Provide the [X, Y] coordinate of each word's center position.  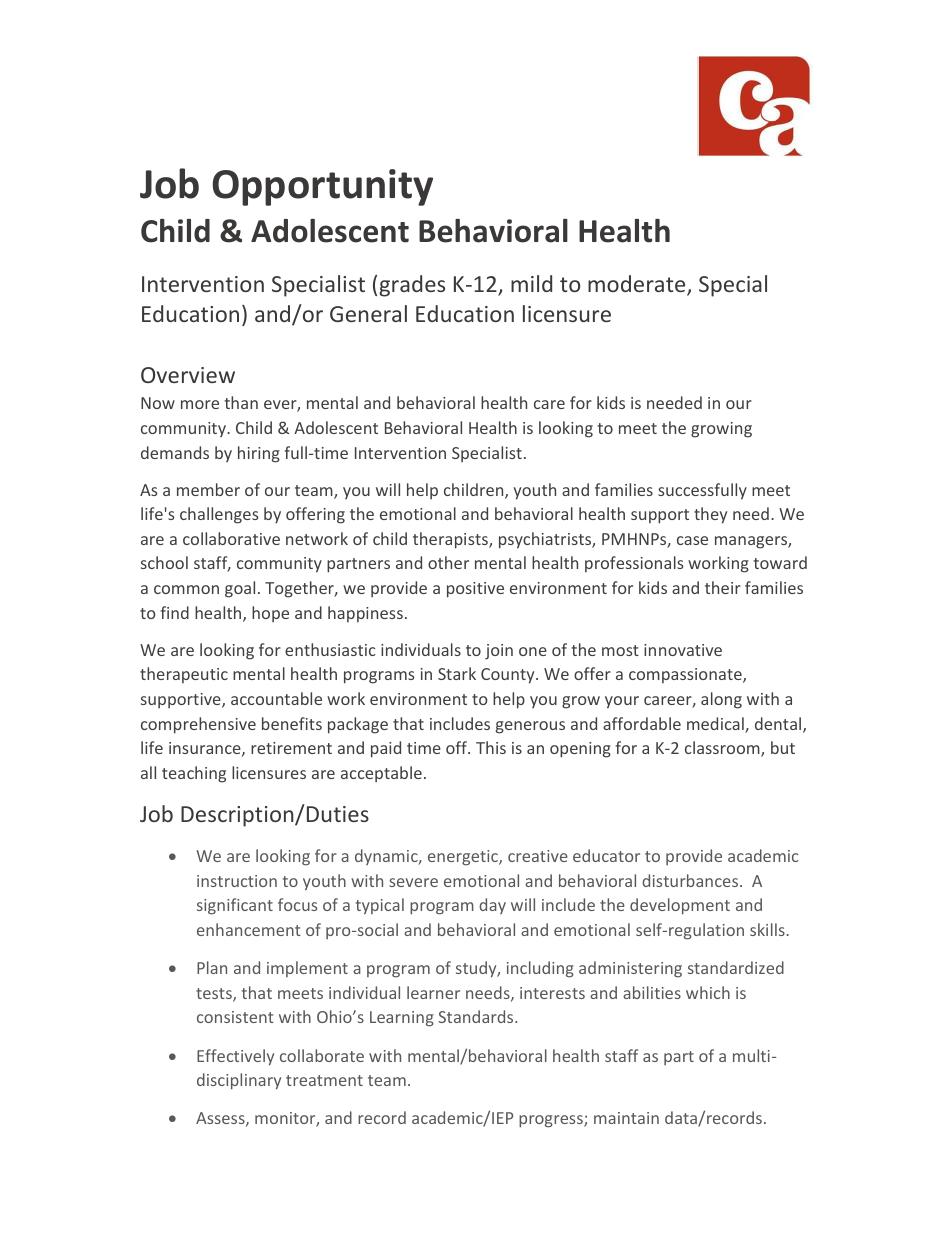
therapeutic [184, 675]
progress [552, 1121]
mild [531, 283]
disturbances [691, 880]
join [499, 652]
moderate [638, 285]
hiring [259, 454]
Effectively [235, 1057]
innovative [683, 650]
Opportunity [322, 187]
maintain [626, 1118]
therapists [451, 540]
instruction [237, 881]
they [710, 515]
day [492, 906]
